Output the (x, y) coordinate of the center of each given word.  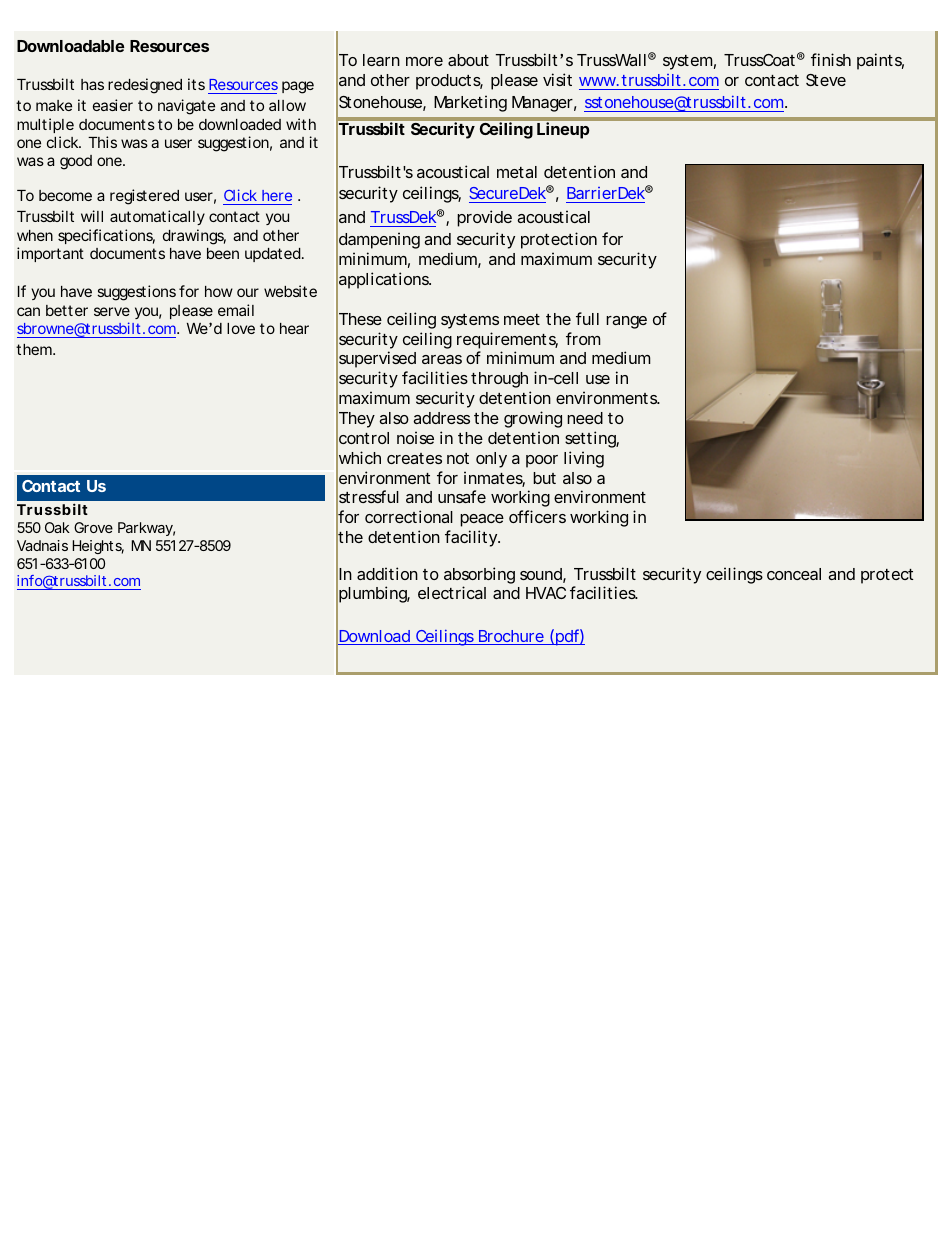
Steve (826, 80)
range (626, 322)
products (449, 82)
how (219, 291)
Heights (98, 547)
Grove (93, 527)
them (35, 349)
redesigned (145, 86)
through (499, 380)
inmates (494, 479)
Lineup (563, 130)
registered (144, 197)
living (584, 459)
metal (517, 172)
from (583, 338)
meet (522, 319)
